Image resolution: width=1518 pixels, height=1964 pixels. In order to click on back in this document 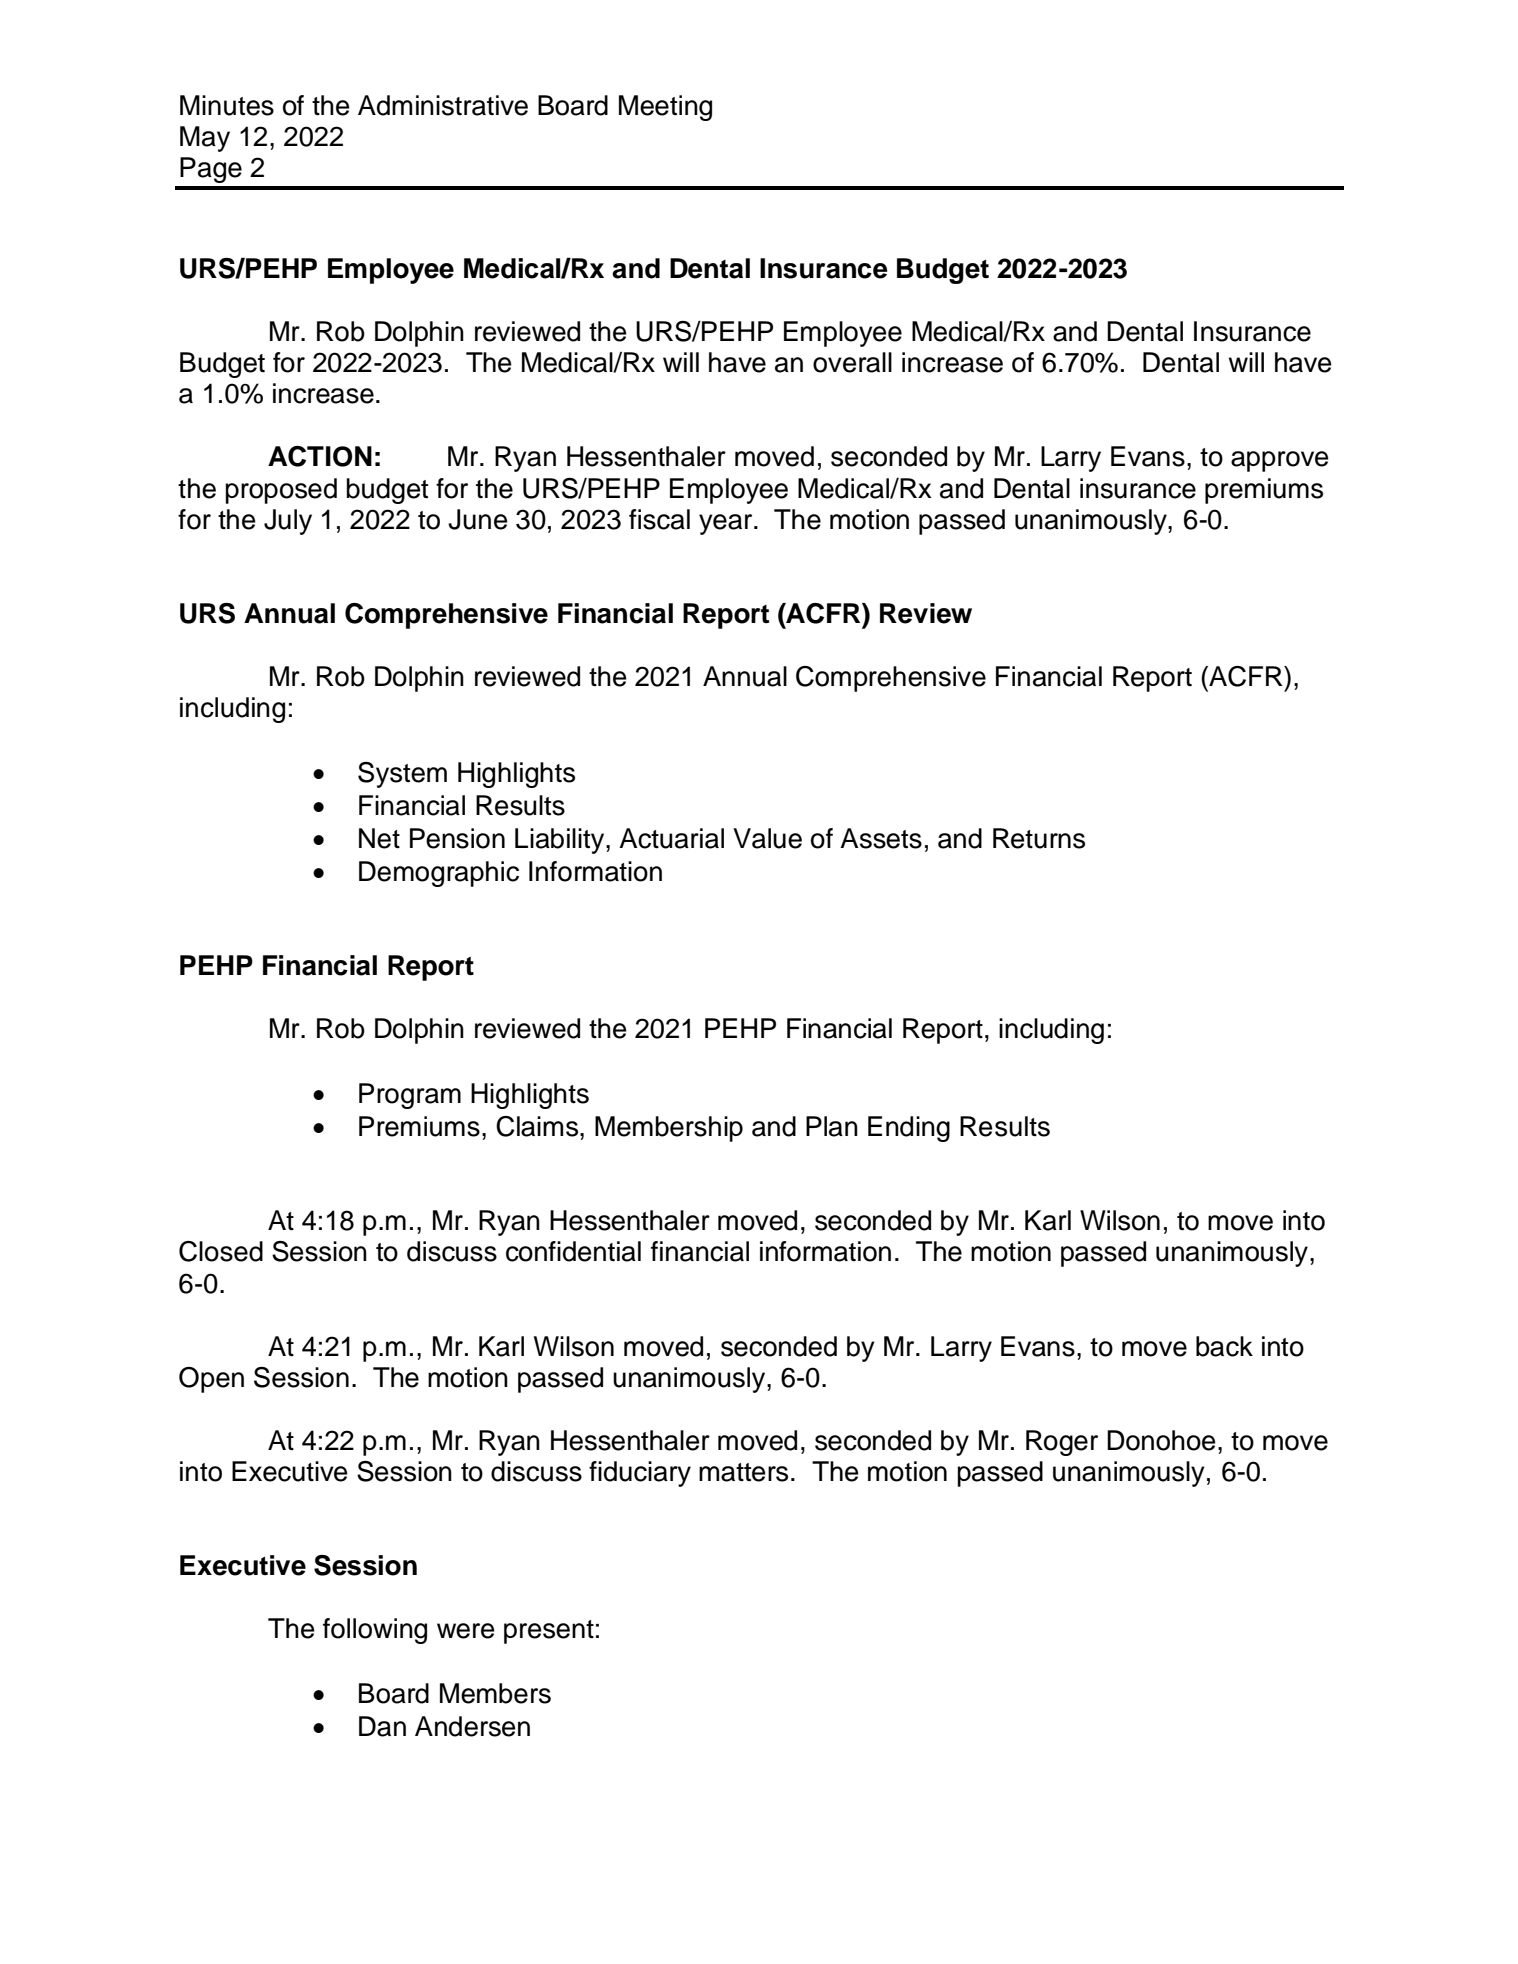, I will do `click(1224, 1346)`.
